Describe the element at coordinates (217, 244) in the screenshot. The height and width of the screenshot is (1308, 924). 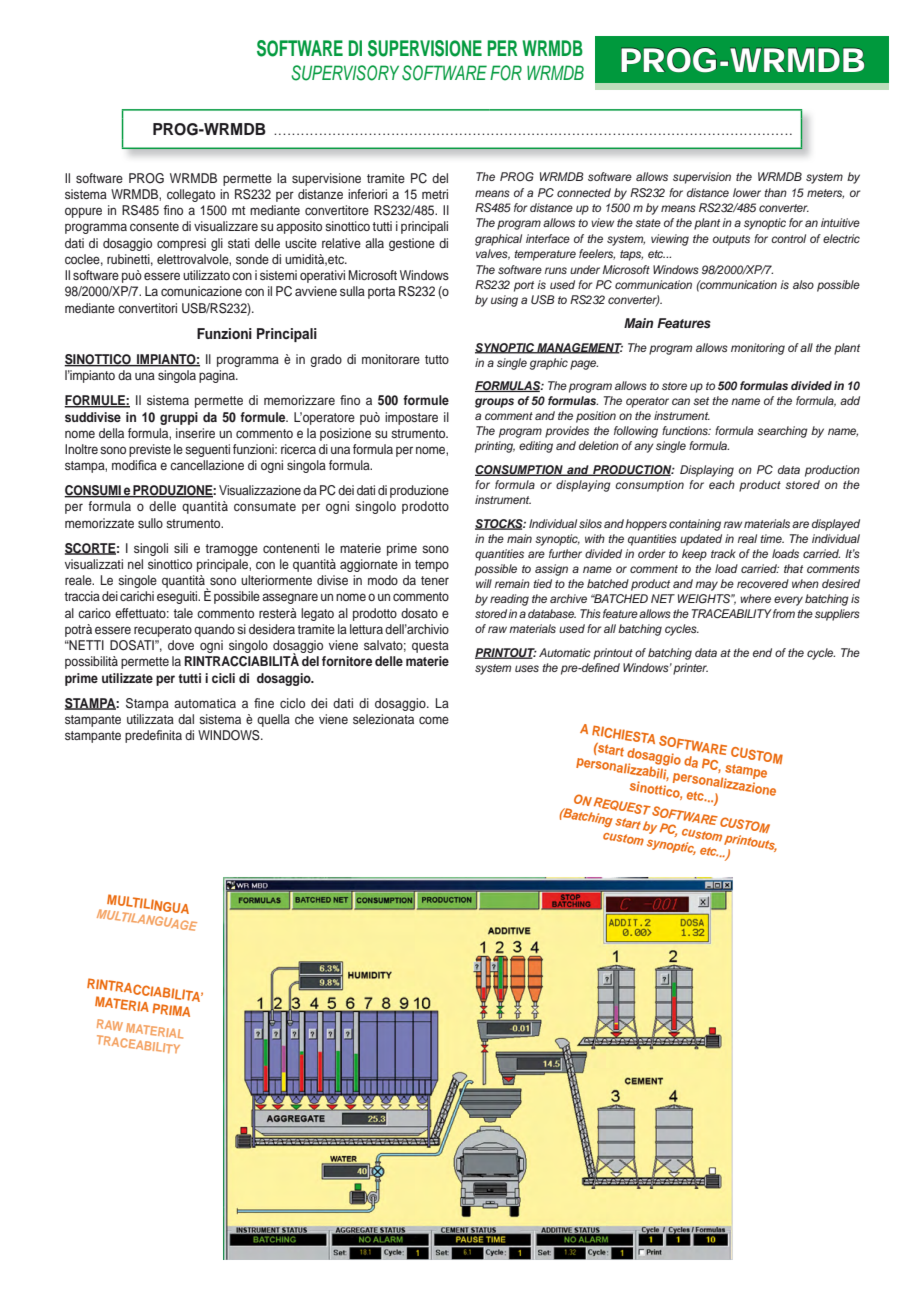
I see `gli` at that location.
